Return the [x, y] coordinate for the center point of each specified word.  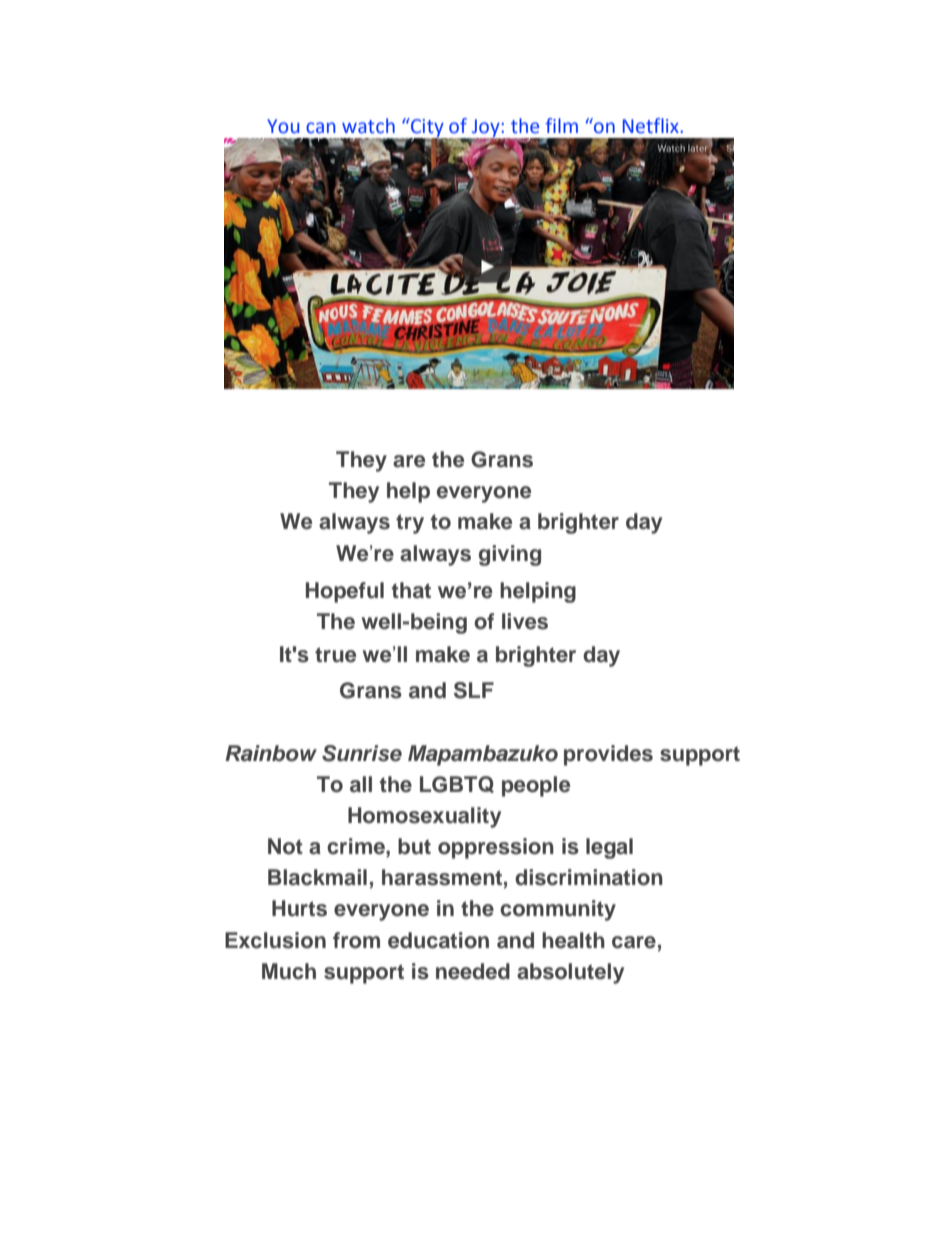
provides [608, 755]
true [335, 655]
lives [525, 621]
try [410, 524]
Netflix [652, 126]
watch [368, 126]
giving [510, 555]
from [356, 940]
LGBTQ [457, 784]
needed [473, 971]
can [320, 128]
